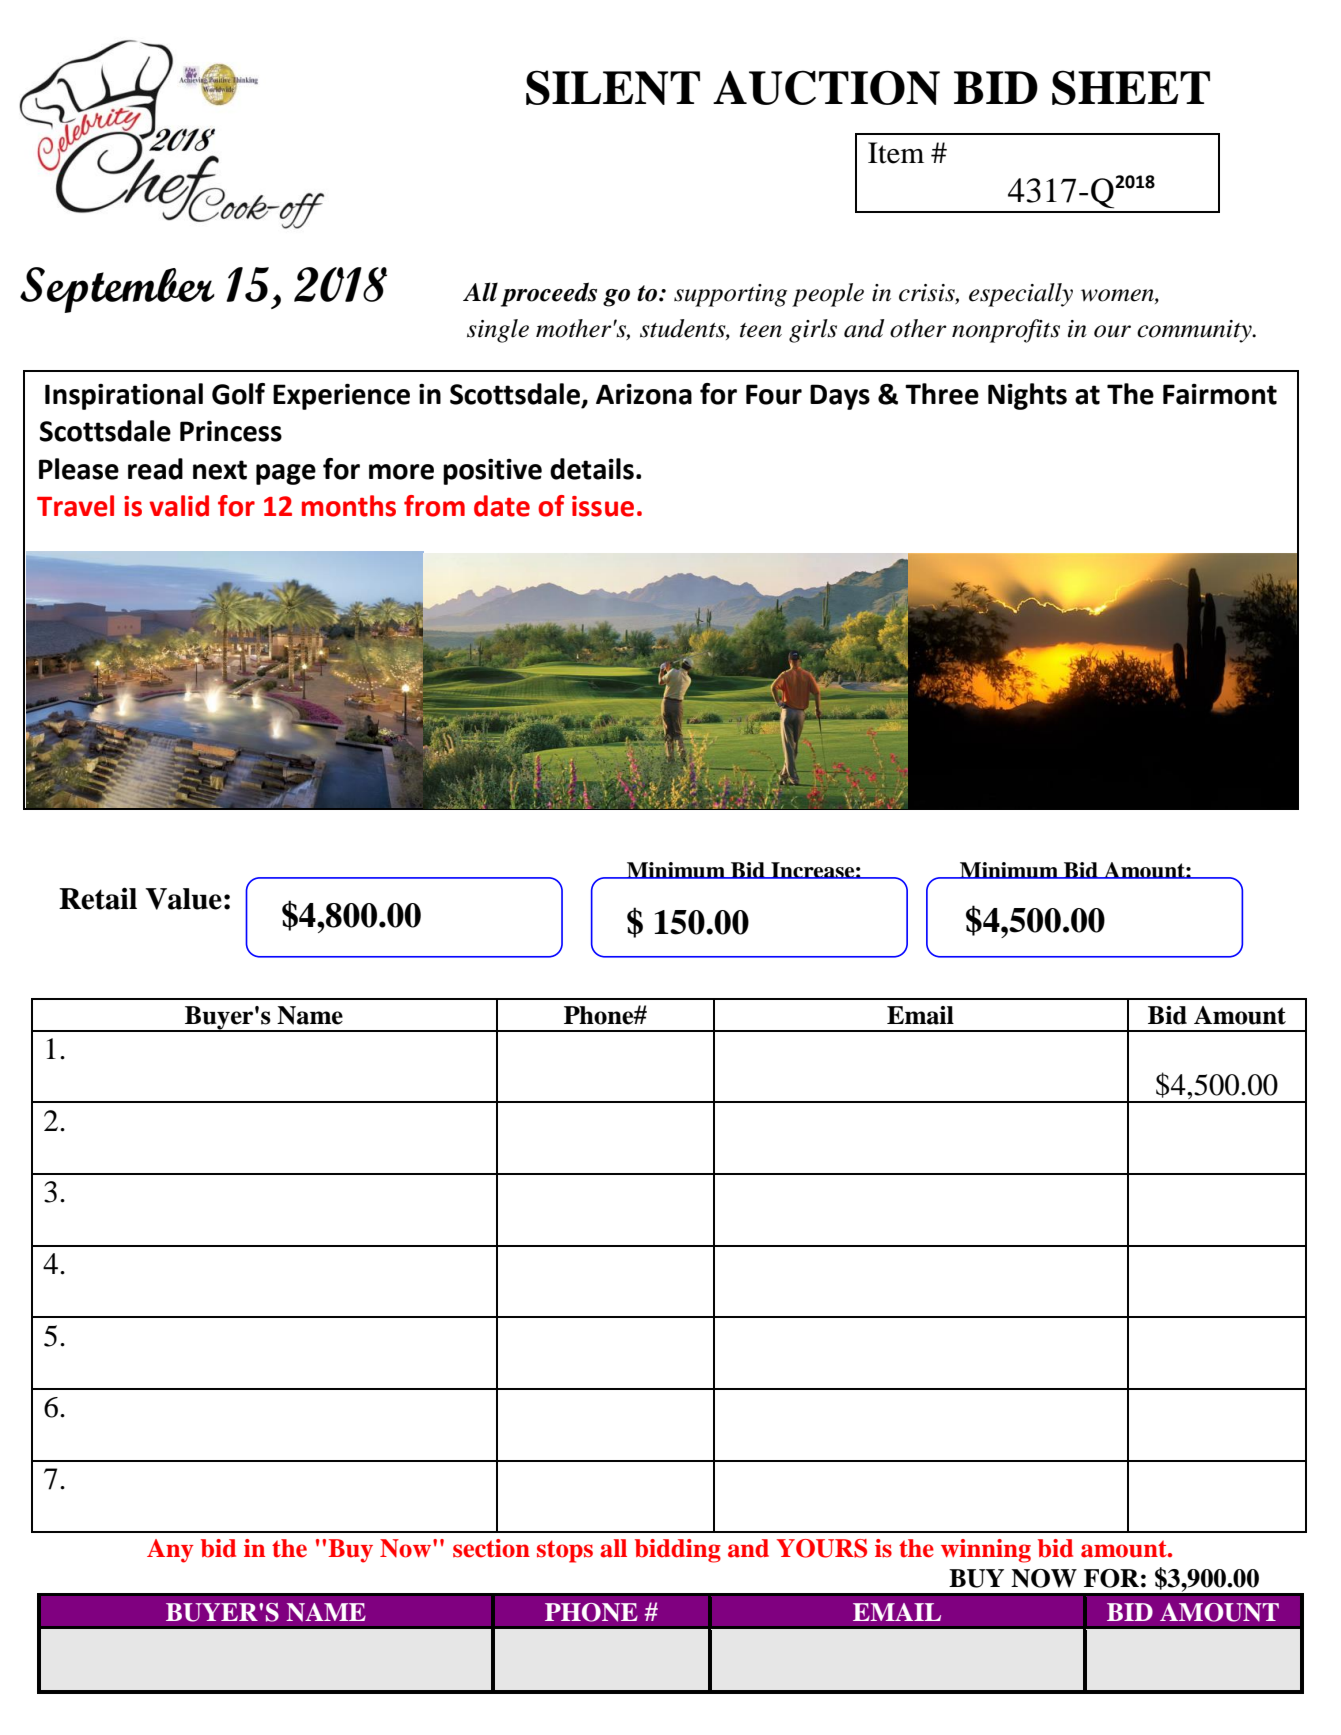 The height and width of the image is (1735, 1341). Describe the element at coordinates (603, 506) in the image. I see `issue` at that location.
